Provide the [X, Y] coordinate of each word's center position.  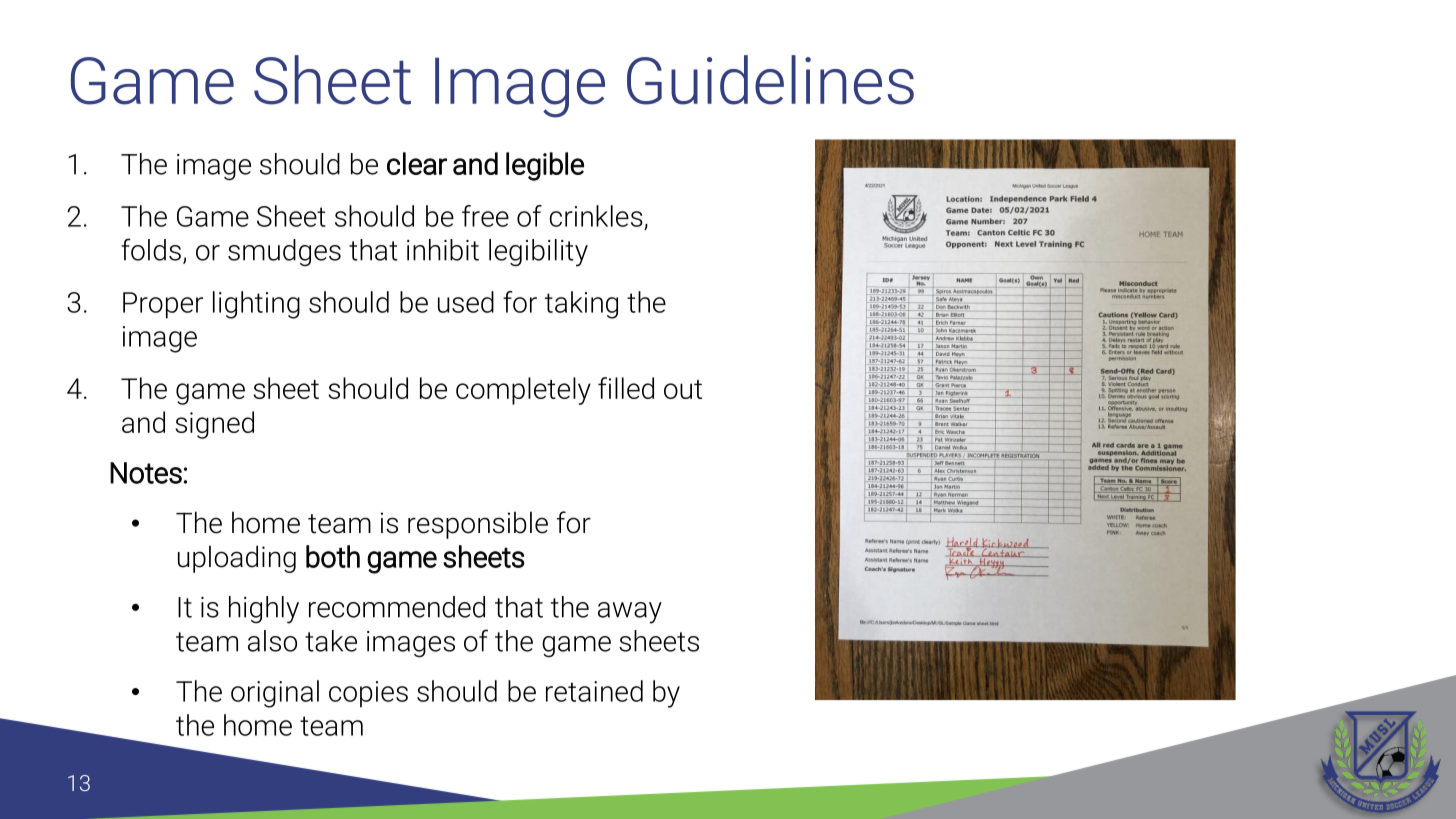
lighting [256, 305]
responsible [478, 525]
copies [368, 694]
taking [581, 305]
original [275, 694]
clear [417, 163]
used [466, 302]
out [683, 389]
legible [545, 166]
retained [594, 691]
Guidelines [770, 80]
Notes [146, 473]
